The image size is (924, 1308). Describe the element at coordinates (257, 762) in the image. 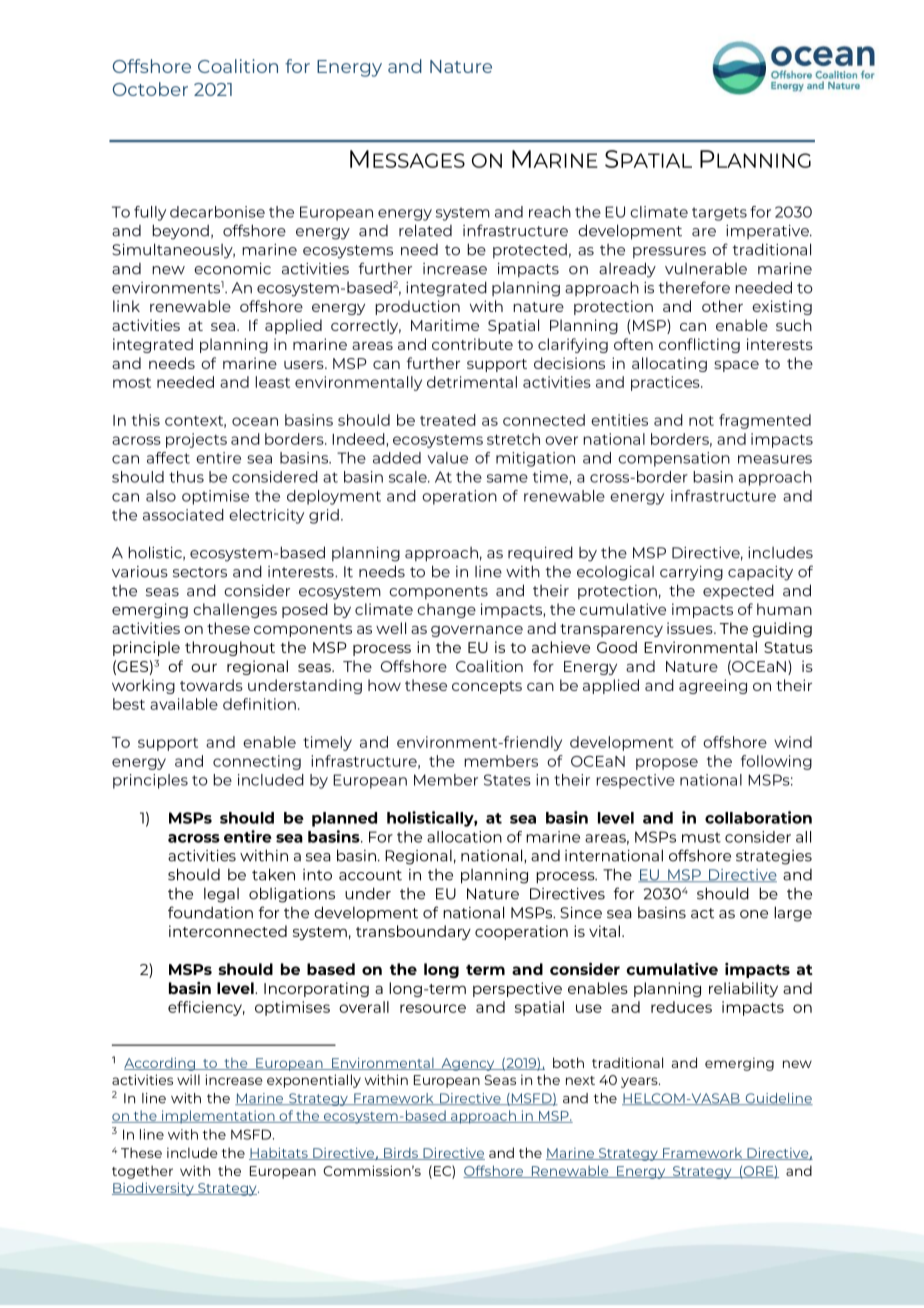

I see `connecting` at that location.
